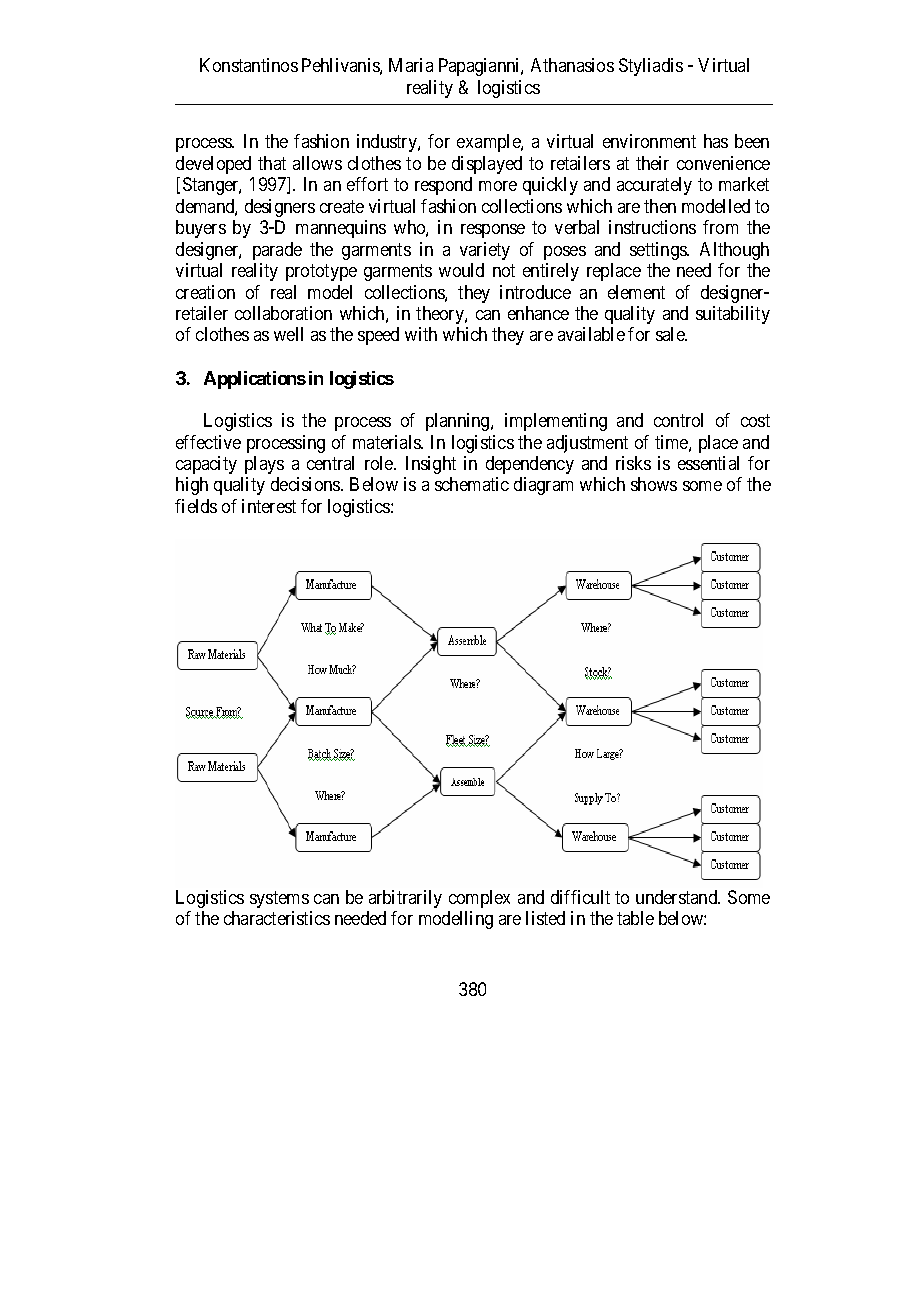 The height and width of the screenshot is (1308, 924). I want to click on schematic, so click(472, 484).
